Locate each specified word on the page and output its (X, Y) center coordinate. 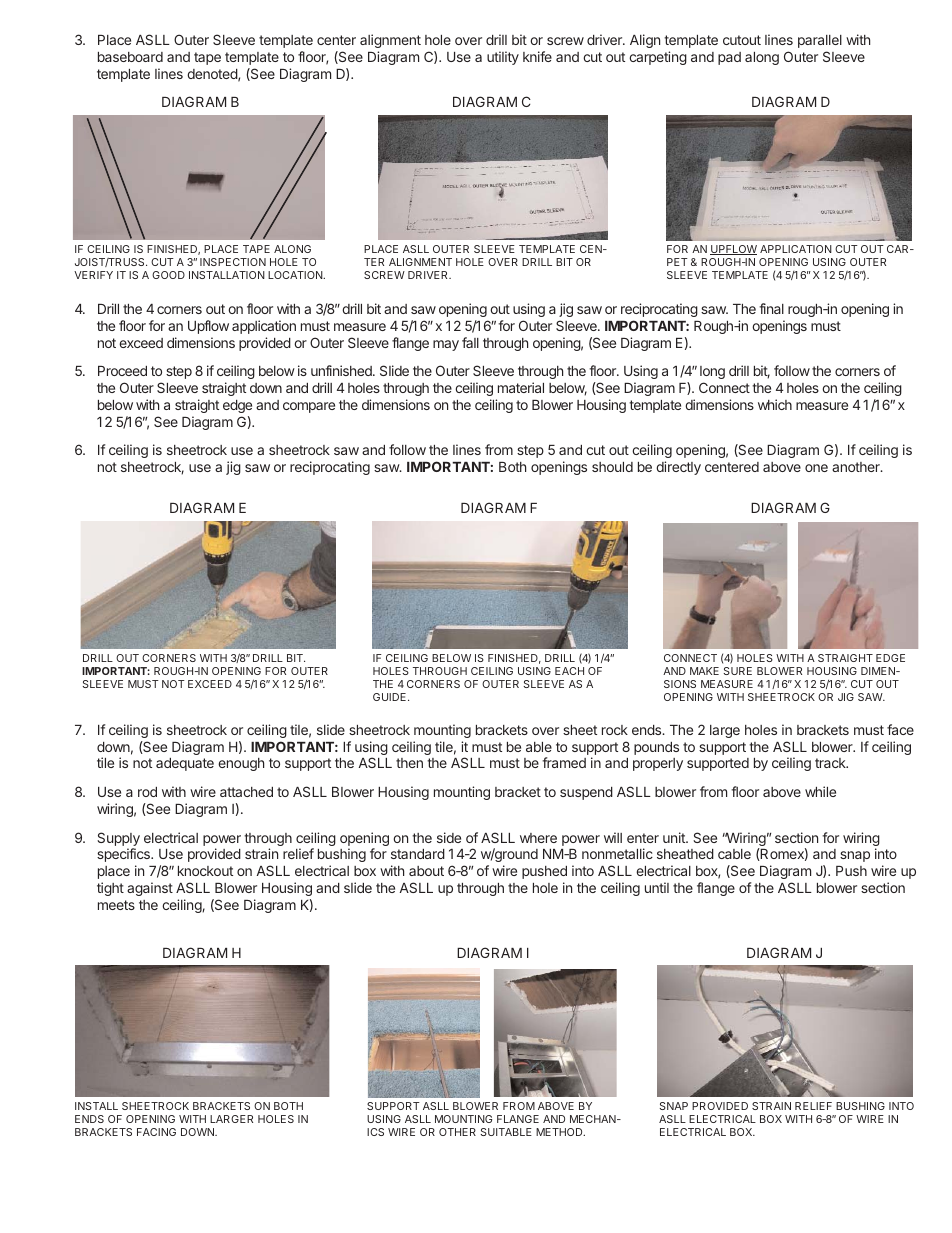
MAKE (704, 671)
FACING (156, 1132)
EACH (569, 671)
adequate (185, 764)
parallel (820, 41)
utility (503, 58)
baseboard (130, 57)
